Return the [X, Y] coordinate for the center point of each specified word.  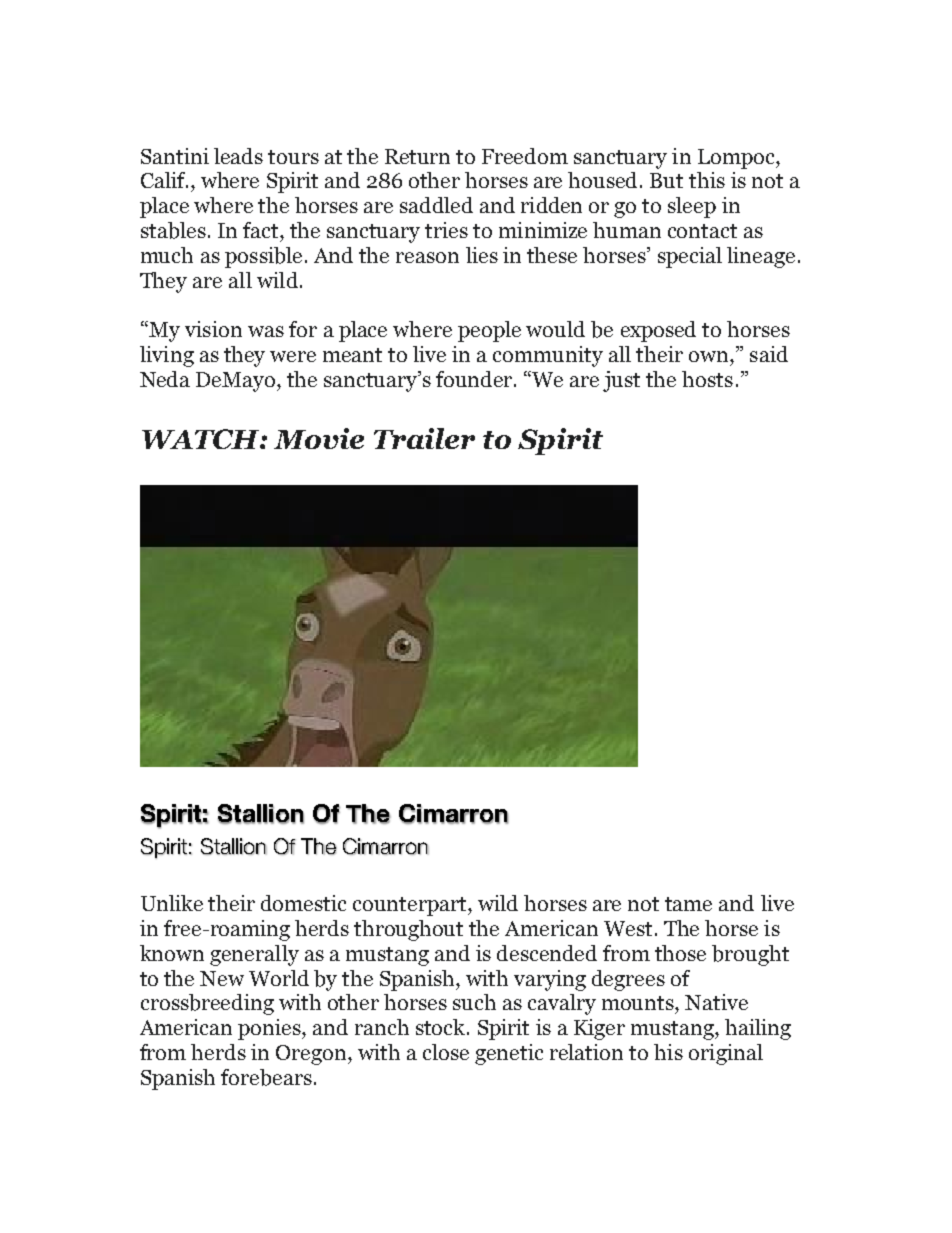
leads [238, 156]
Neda [165, 379]
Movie [319, 438]
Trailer [424, 438]
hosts [707, 379]
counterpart [411, 906]
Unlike [172, 903]
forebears [266, 1077]
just [621, 381]
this [707, 180]
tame [688, 904]
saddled [436, 205]
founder [475, 379]
